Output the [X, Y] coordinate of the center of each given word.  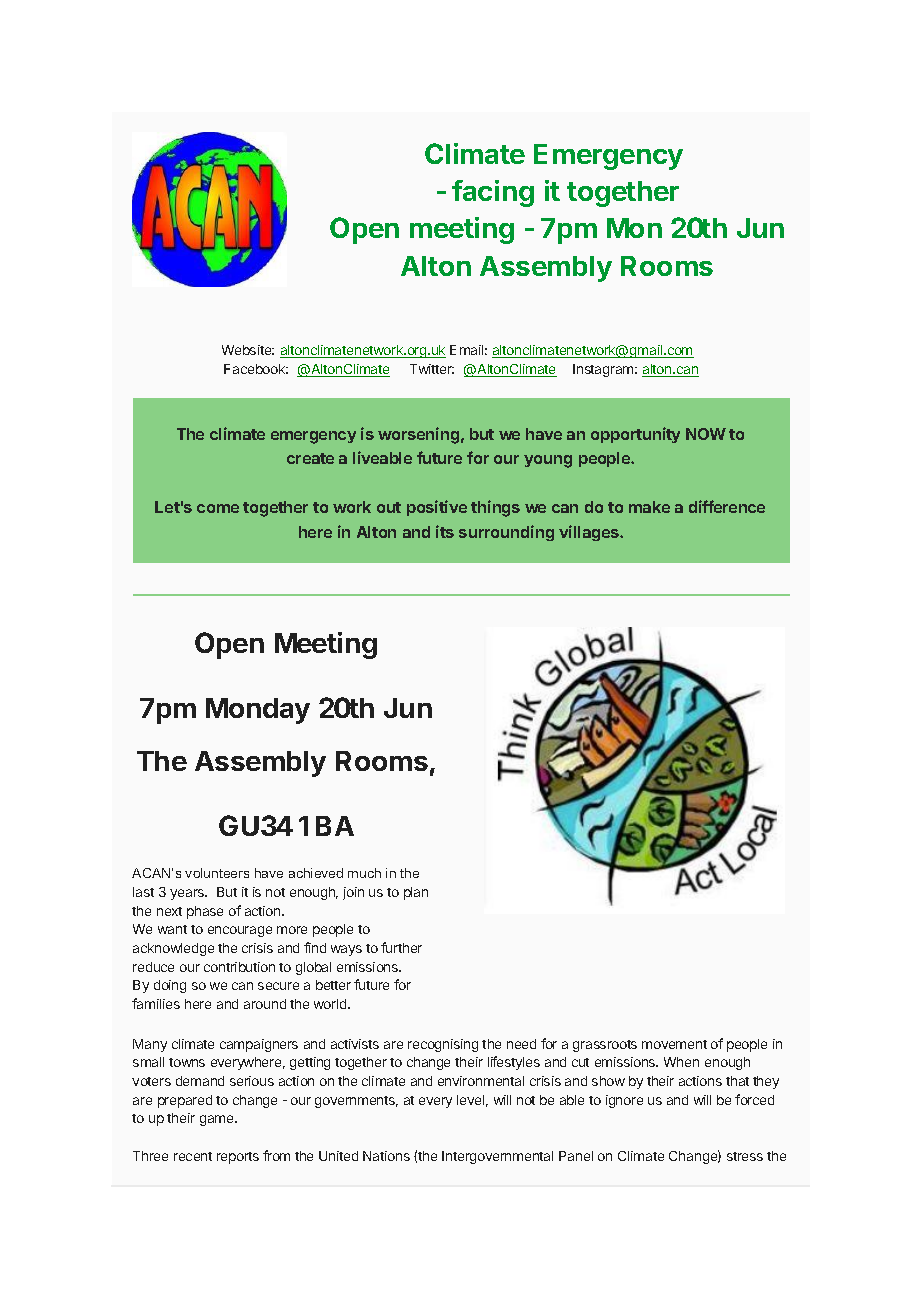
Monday [258, 711]
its [445, 531]
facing [493, 193]
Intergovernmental [497, 1157]
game [218, 1120]
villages [590, 533]
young [548, 461]
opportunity [635, 435]
